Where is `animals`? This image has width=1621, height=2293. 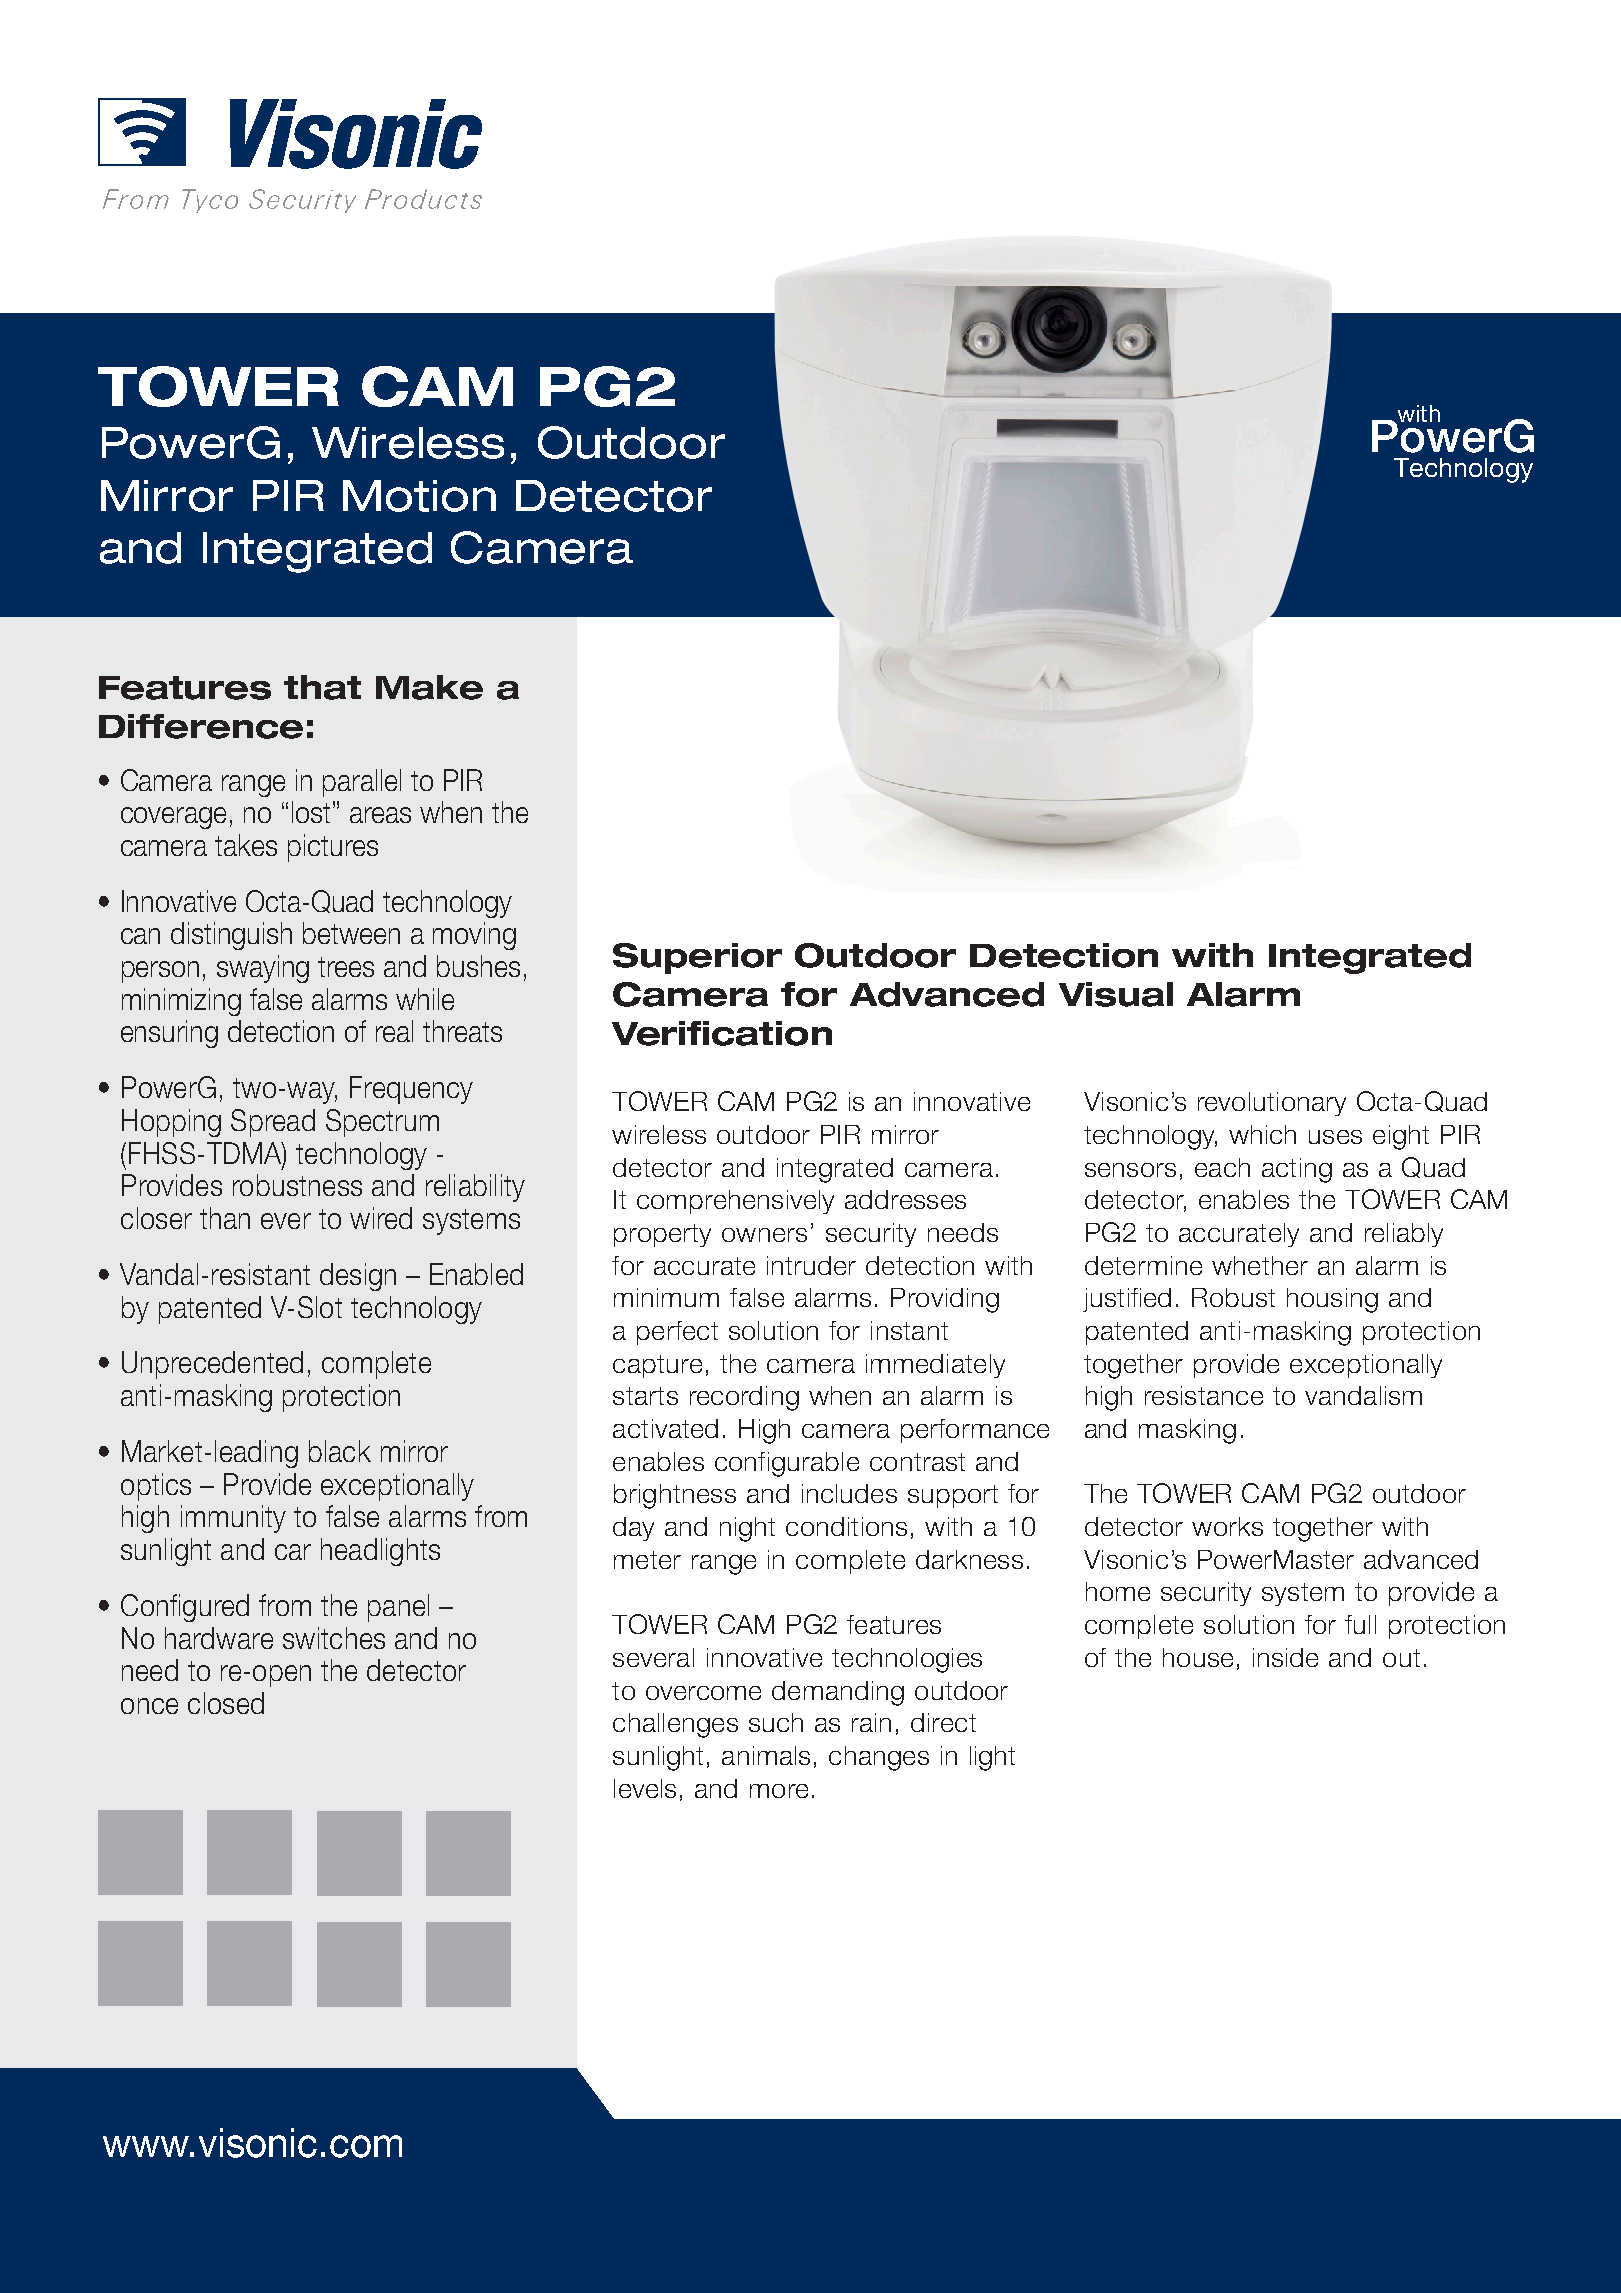
animals is located at coordinates (766, 1755).
